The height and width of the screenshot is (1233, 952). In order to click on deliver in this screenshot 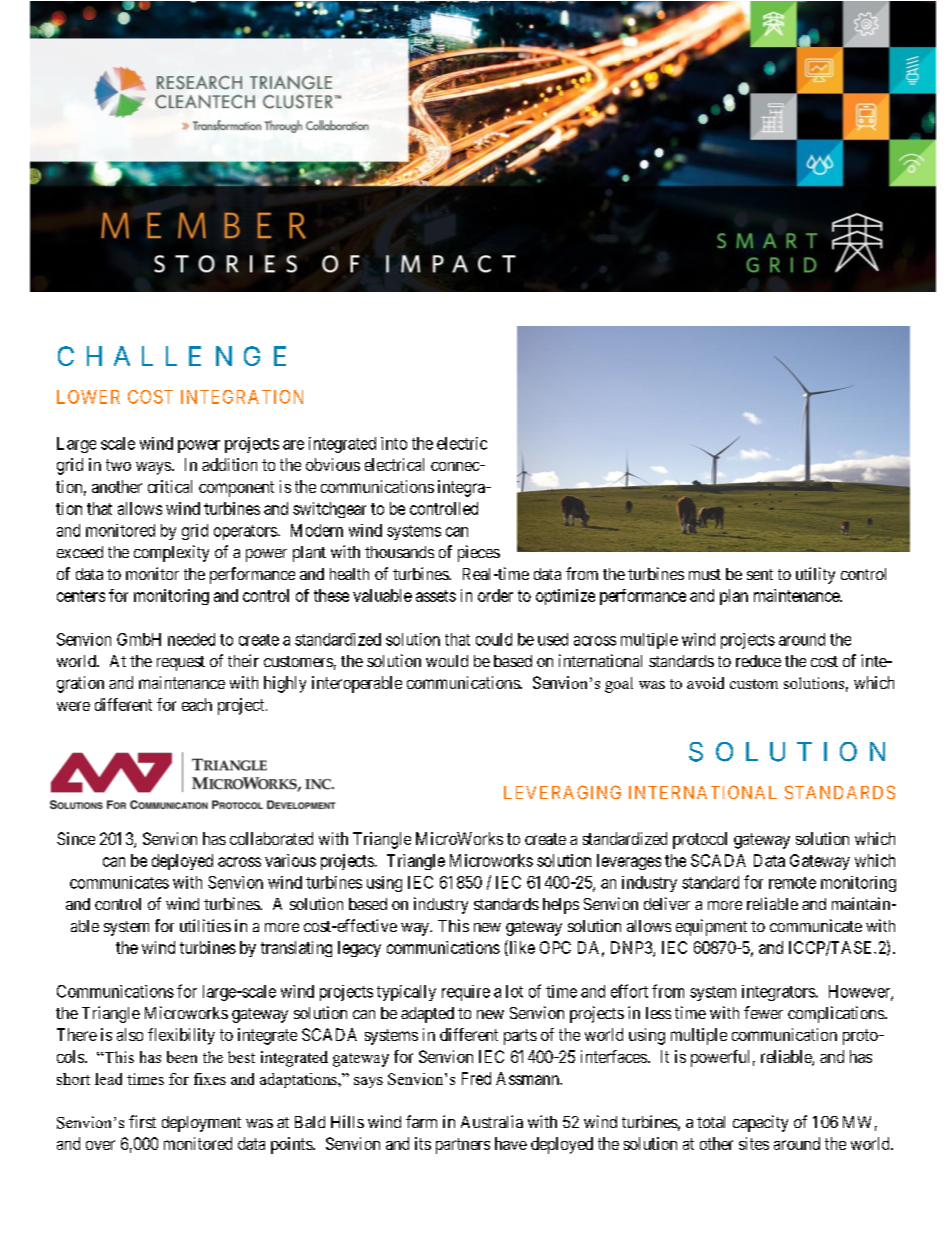, I will do `click(667, 903)`.
